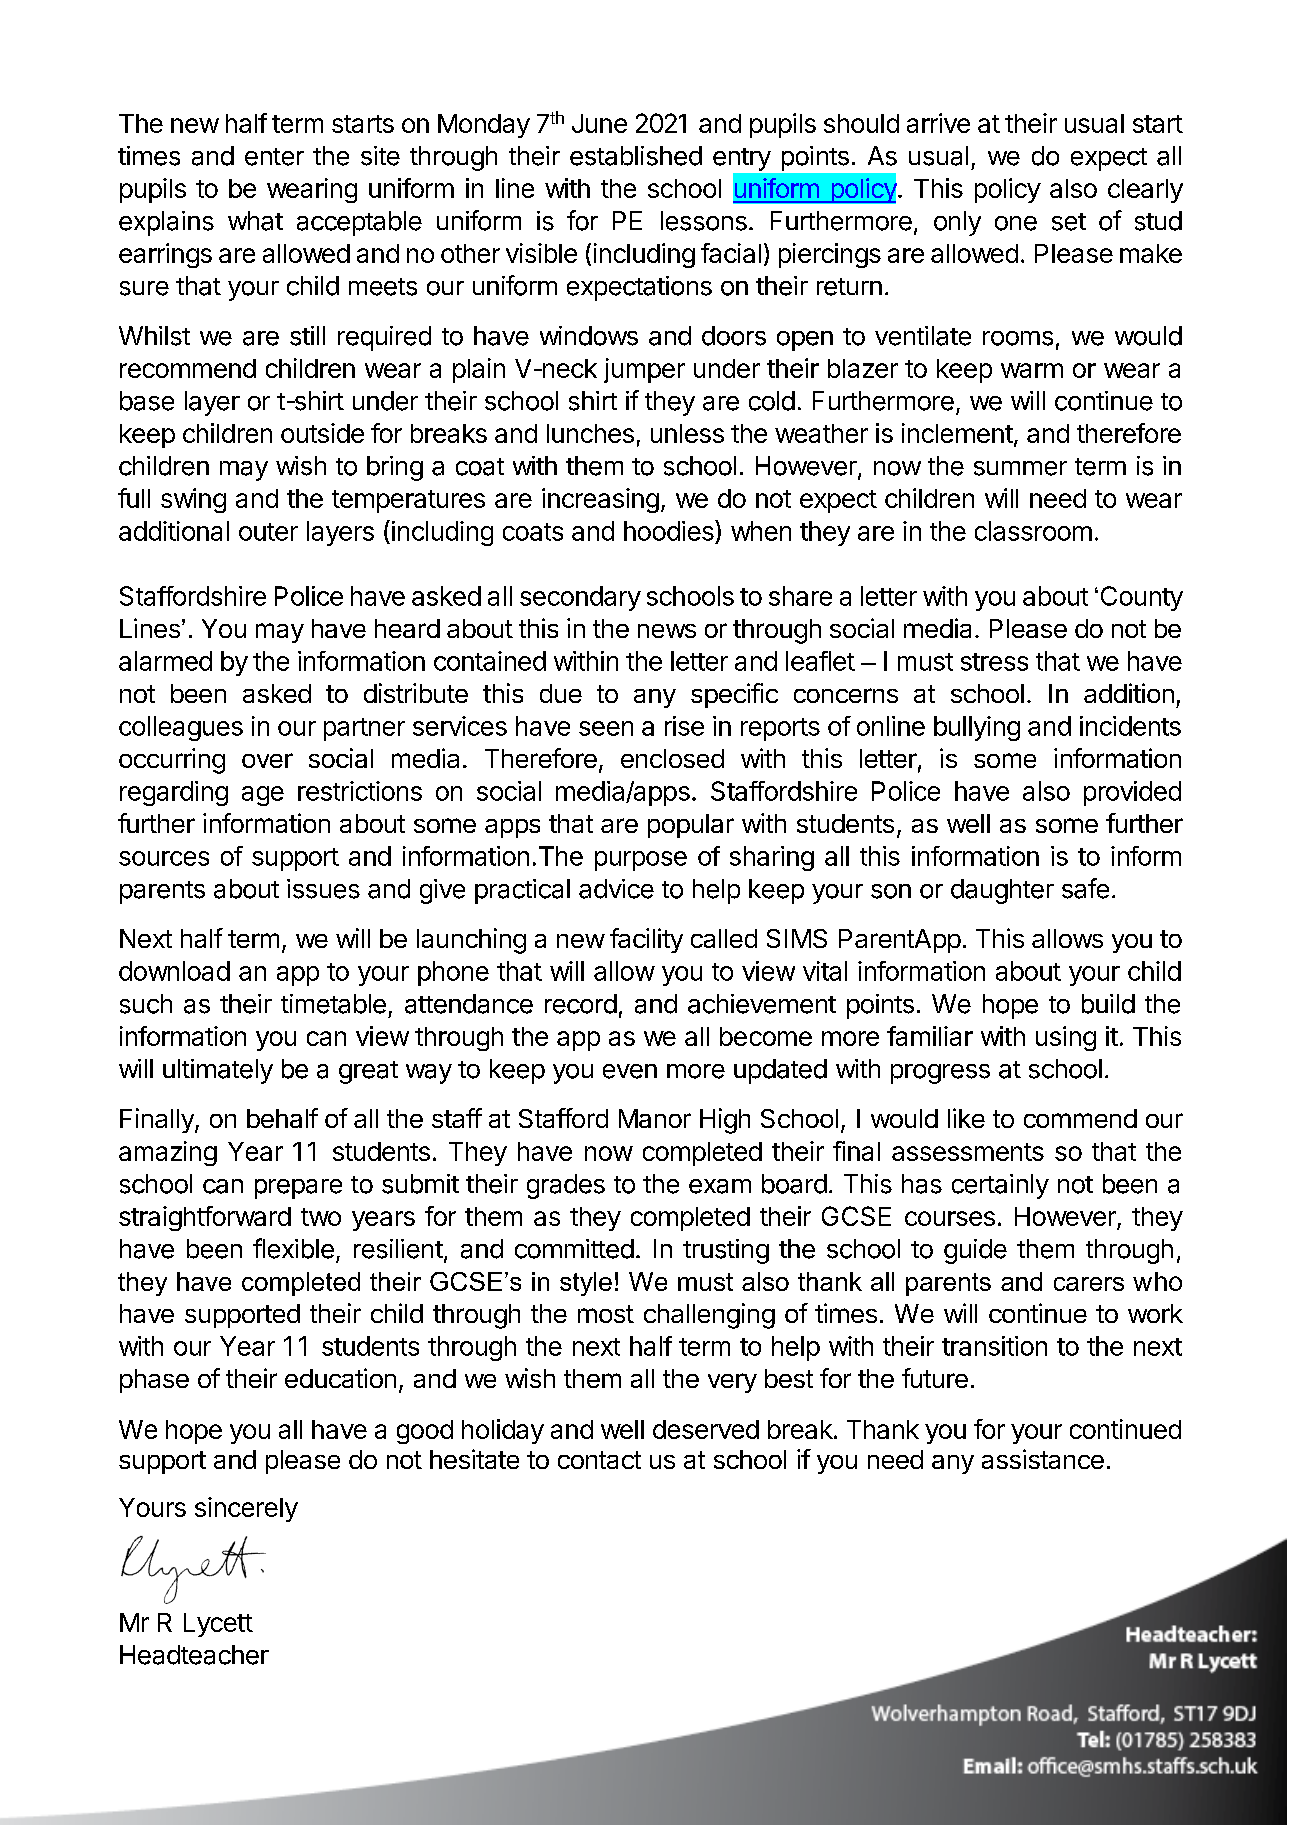 This screenshot has height=1838, width=1300. Describe the element at coordinates (599, 1460) in the screenshot. I see `contact` at that location.
